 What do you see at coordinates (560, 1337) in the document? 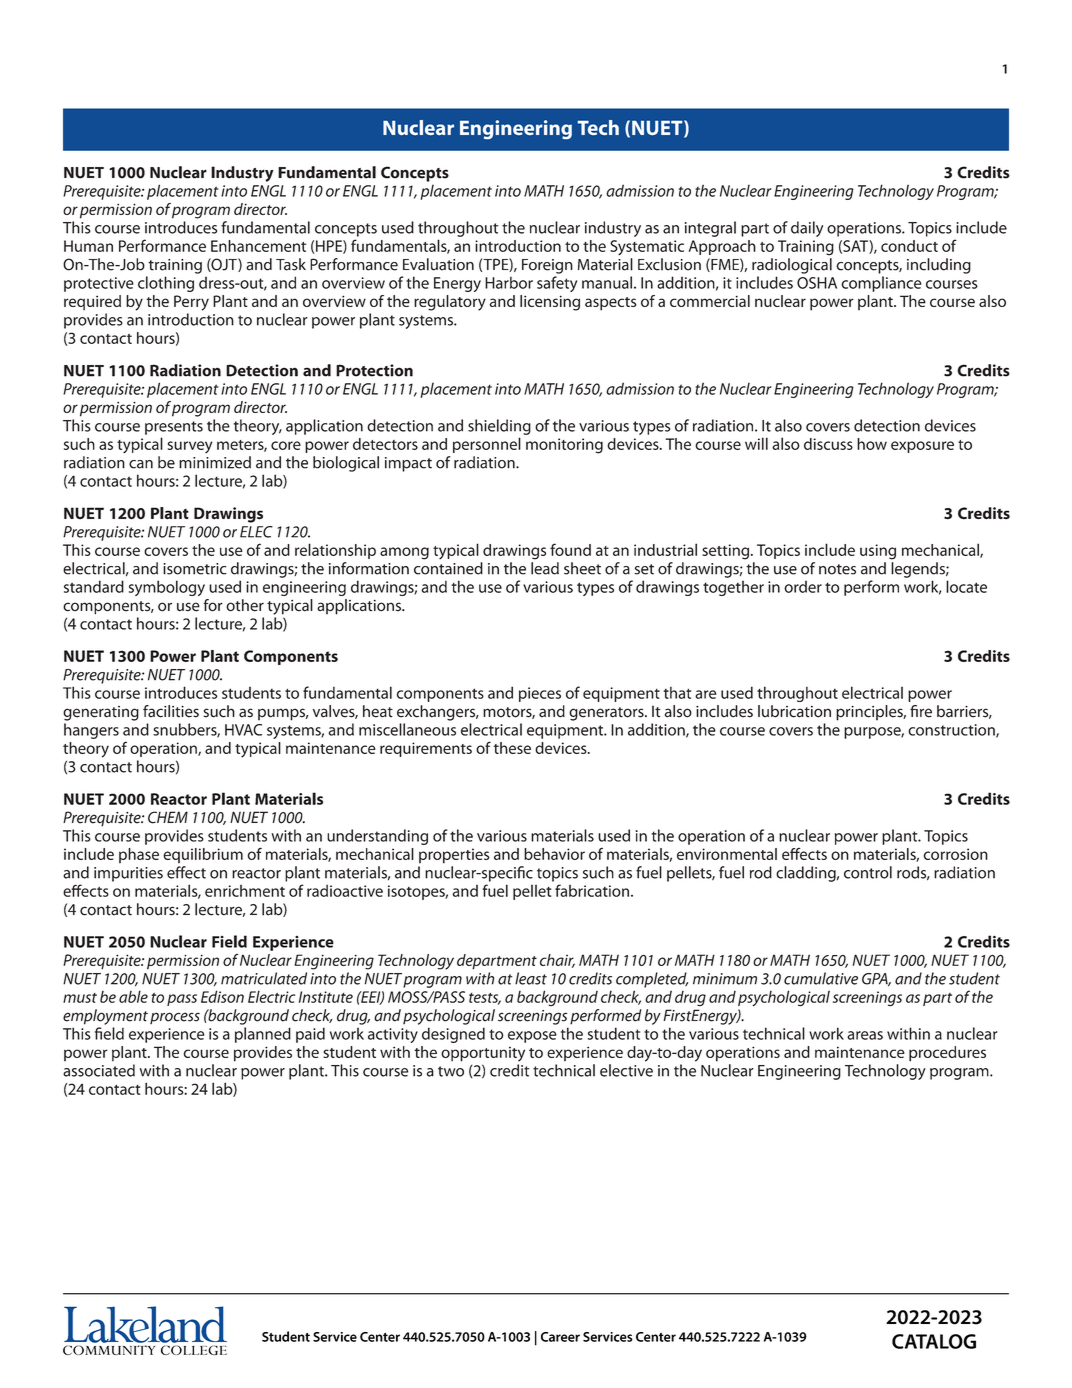
I see `Career` at bounding box center [560, 1337].
